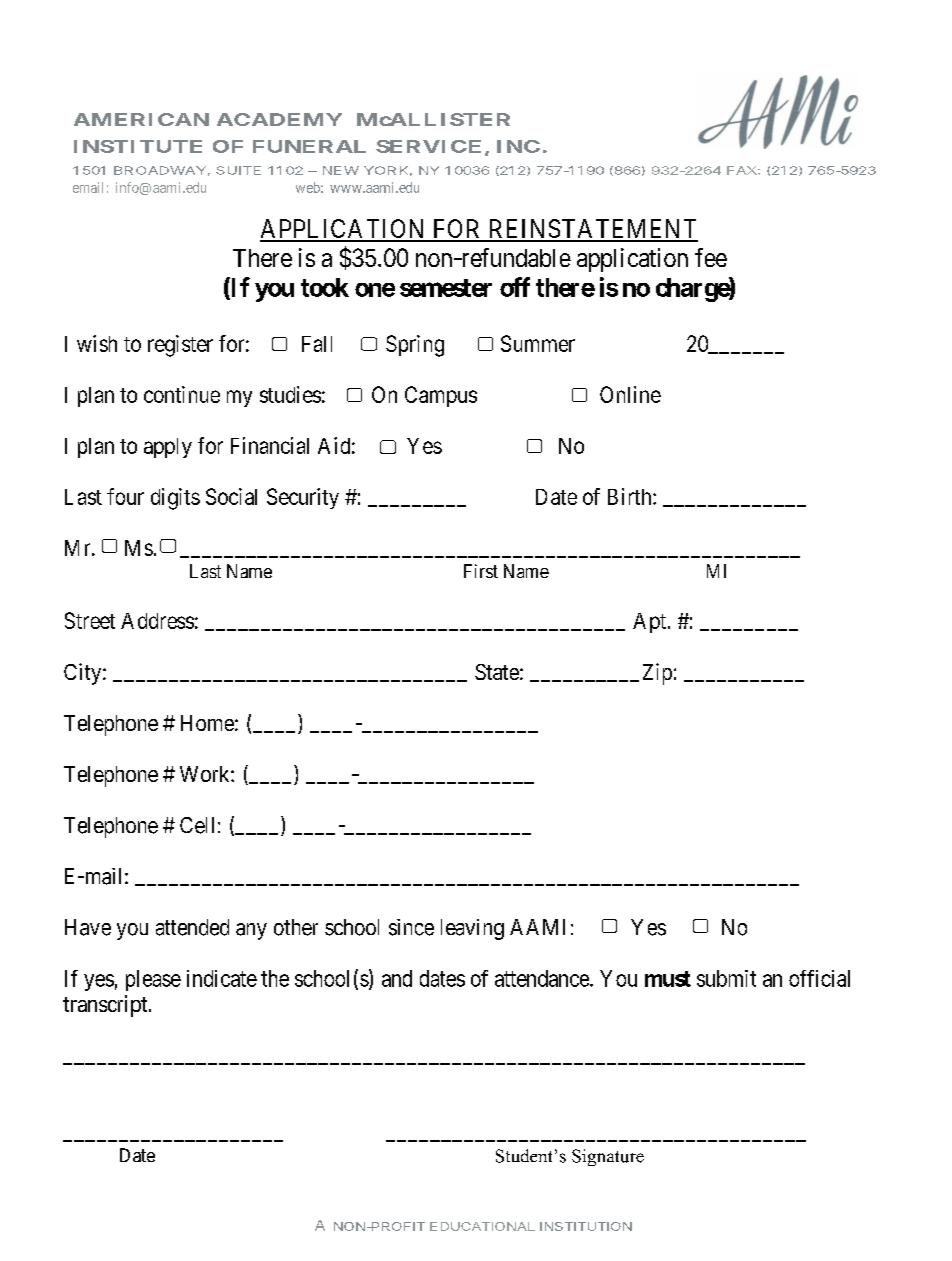  Describe the element at coordinates (206, 774) in the image. I see `Work` at that location.
